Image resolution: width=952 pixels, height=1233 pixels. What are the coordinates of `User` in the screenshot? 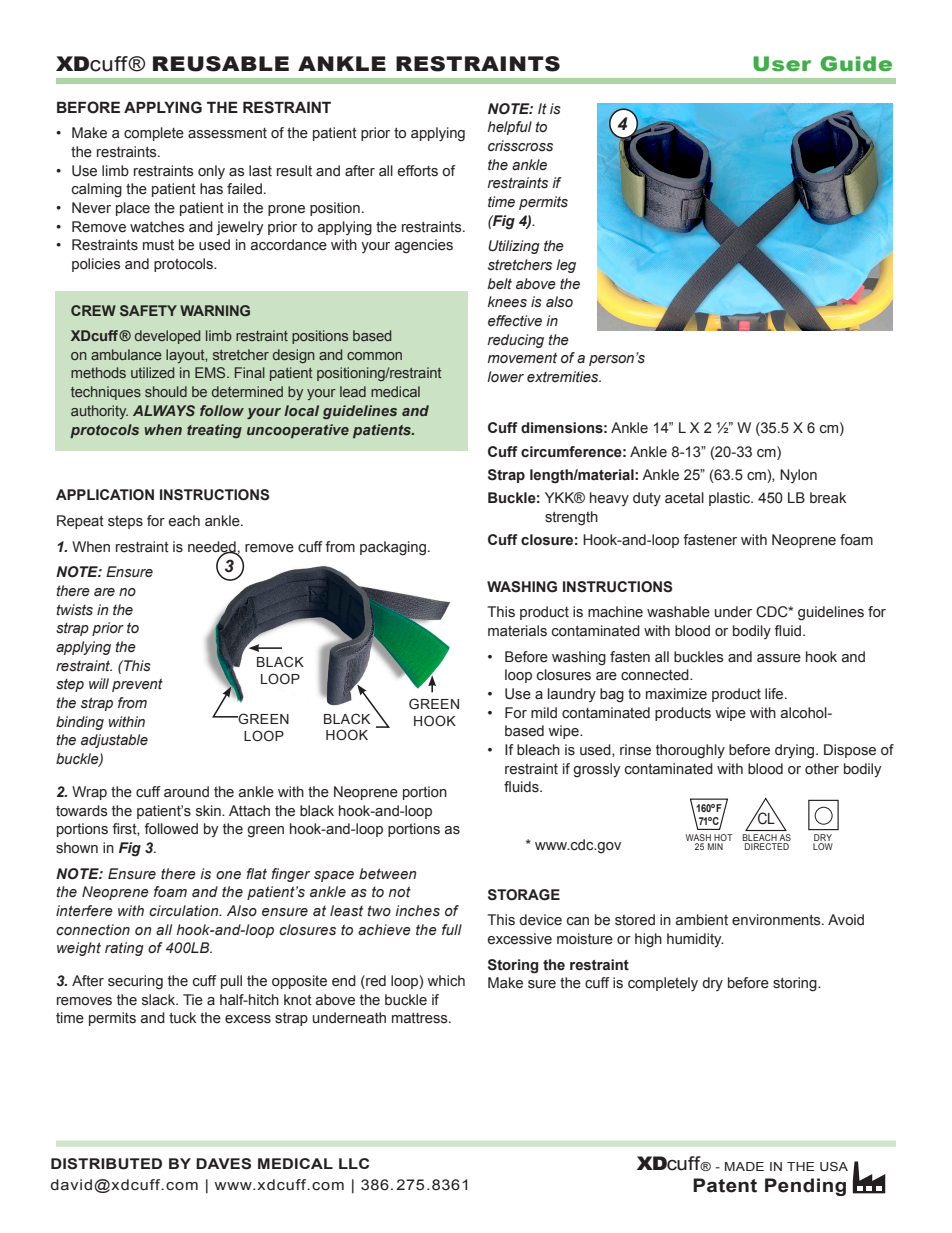 It's located at (782, 64).
